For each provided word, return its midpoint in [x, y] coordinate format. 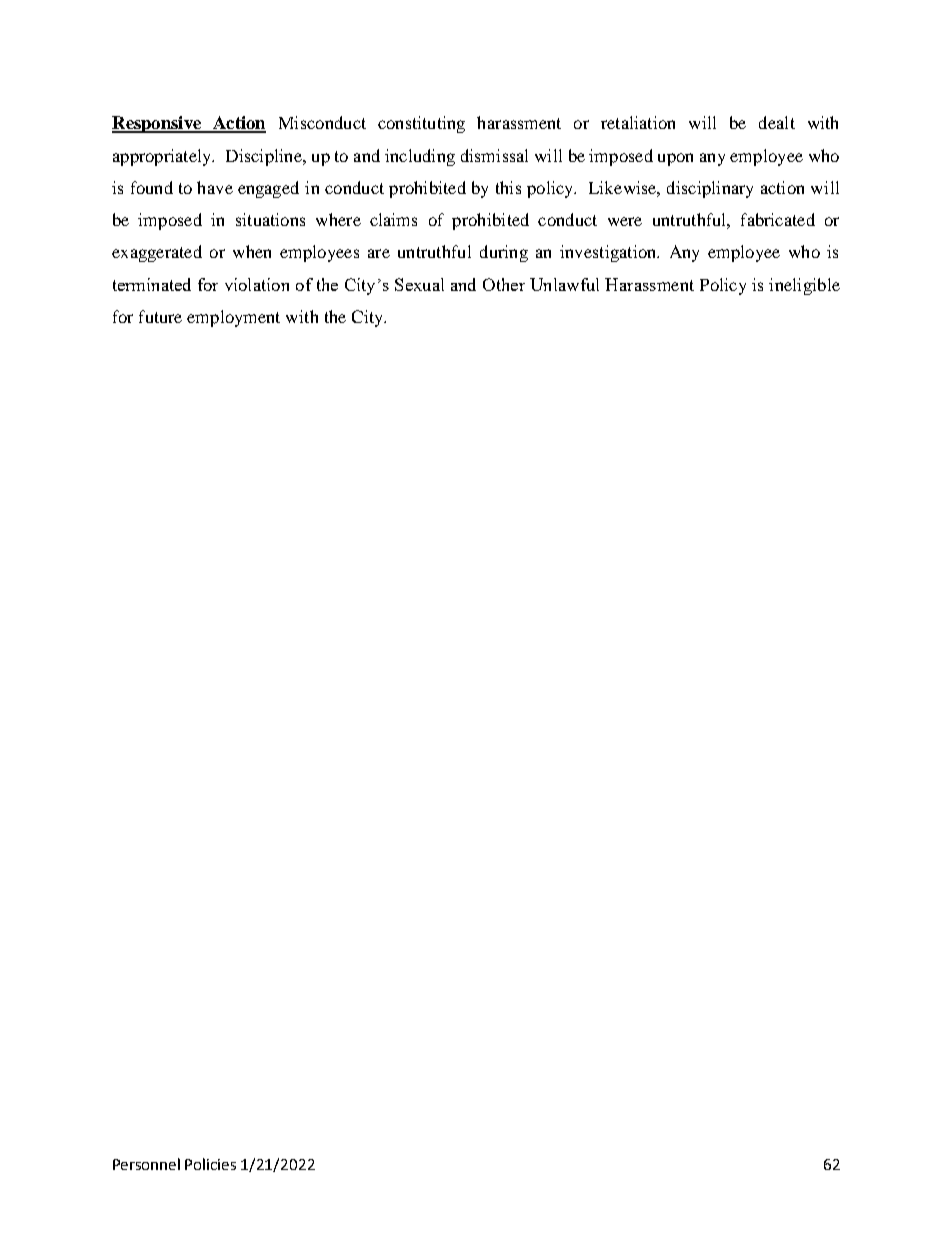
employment [233, 318]
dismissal [494, 155]
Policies [210, 1164]
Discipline [265, 157]
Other [504, 284]
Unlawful [564, 284]
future [160, 316]
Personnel [146, 1164]
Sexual [419, 284]
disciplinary [710, 189]
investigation [609, 253]
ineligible [804, 286]
